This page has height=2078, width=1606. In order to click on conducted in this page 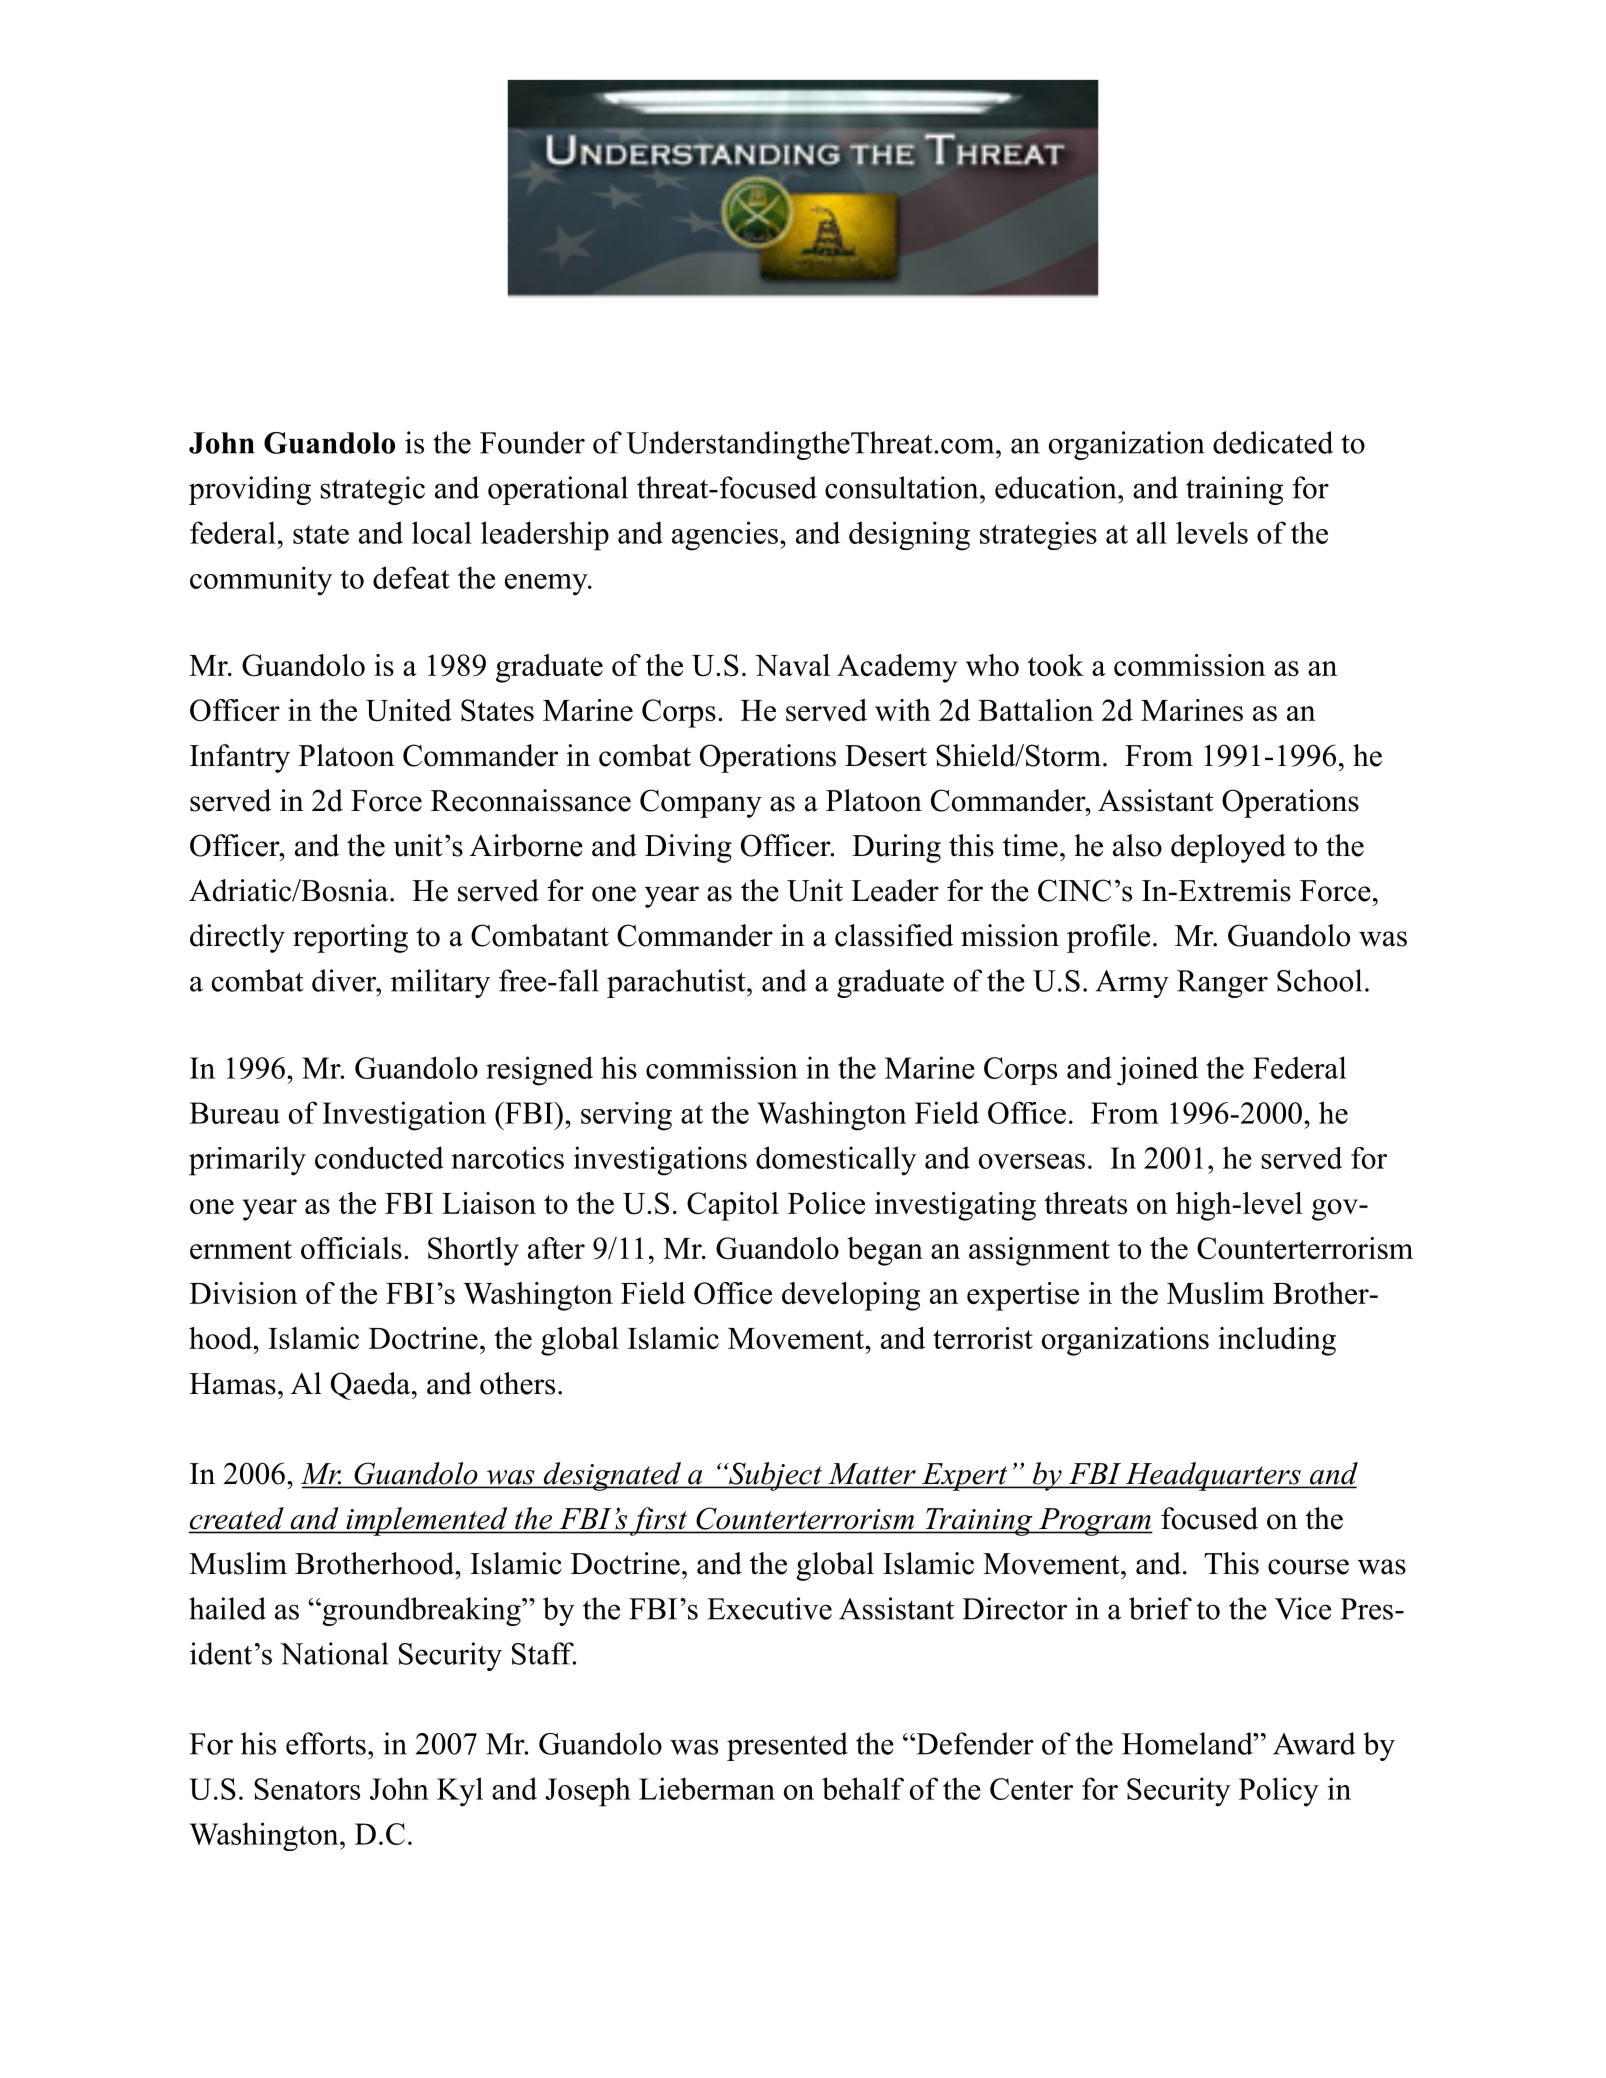, I will do `click(379, 1157)`.
